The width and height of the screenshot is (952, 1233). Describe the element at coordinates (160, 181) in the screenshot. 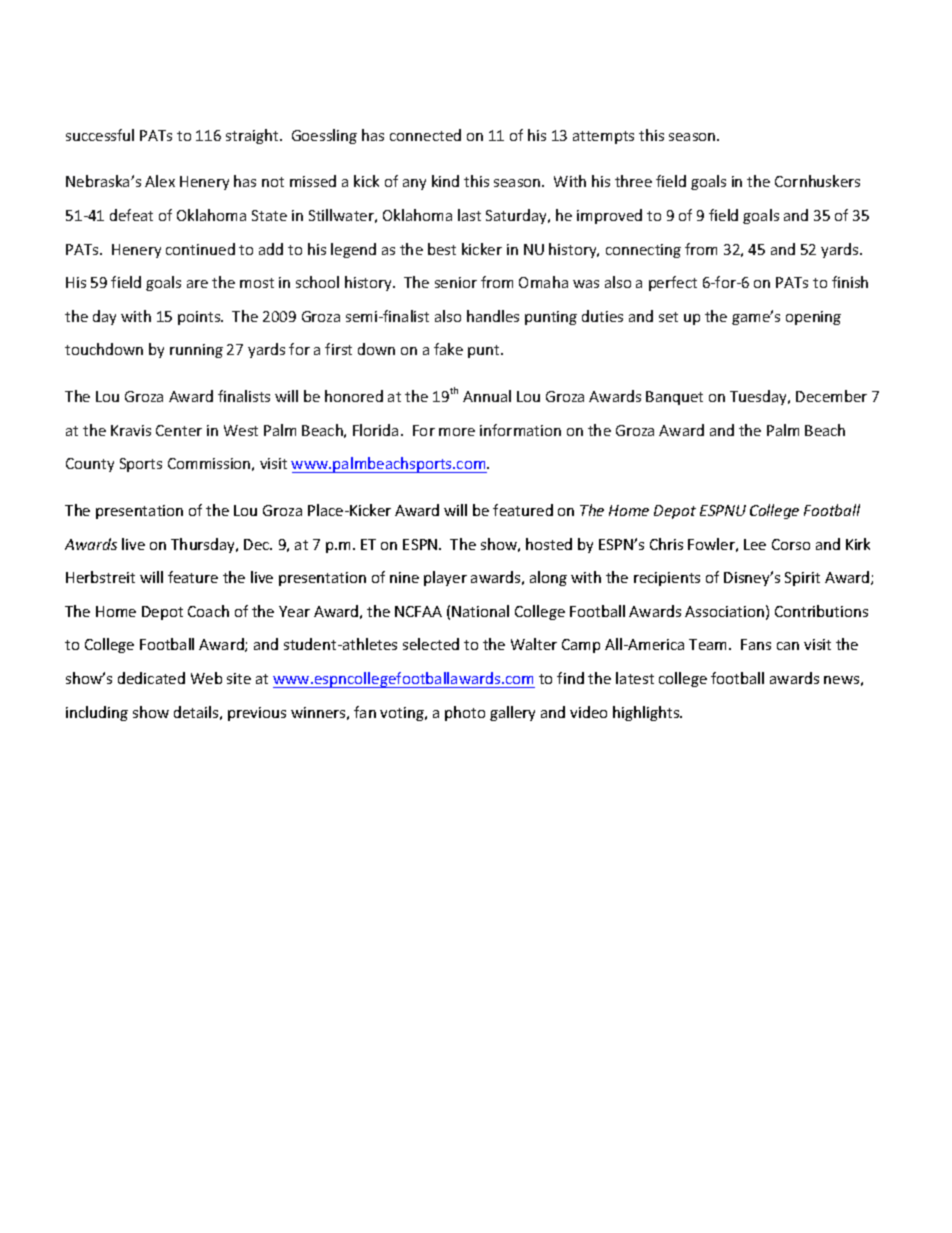

I see `Alex` at that location.
